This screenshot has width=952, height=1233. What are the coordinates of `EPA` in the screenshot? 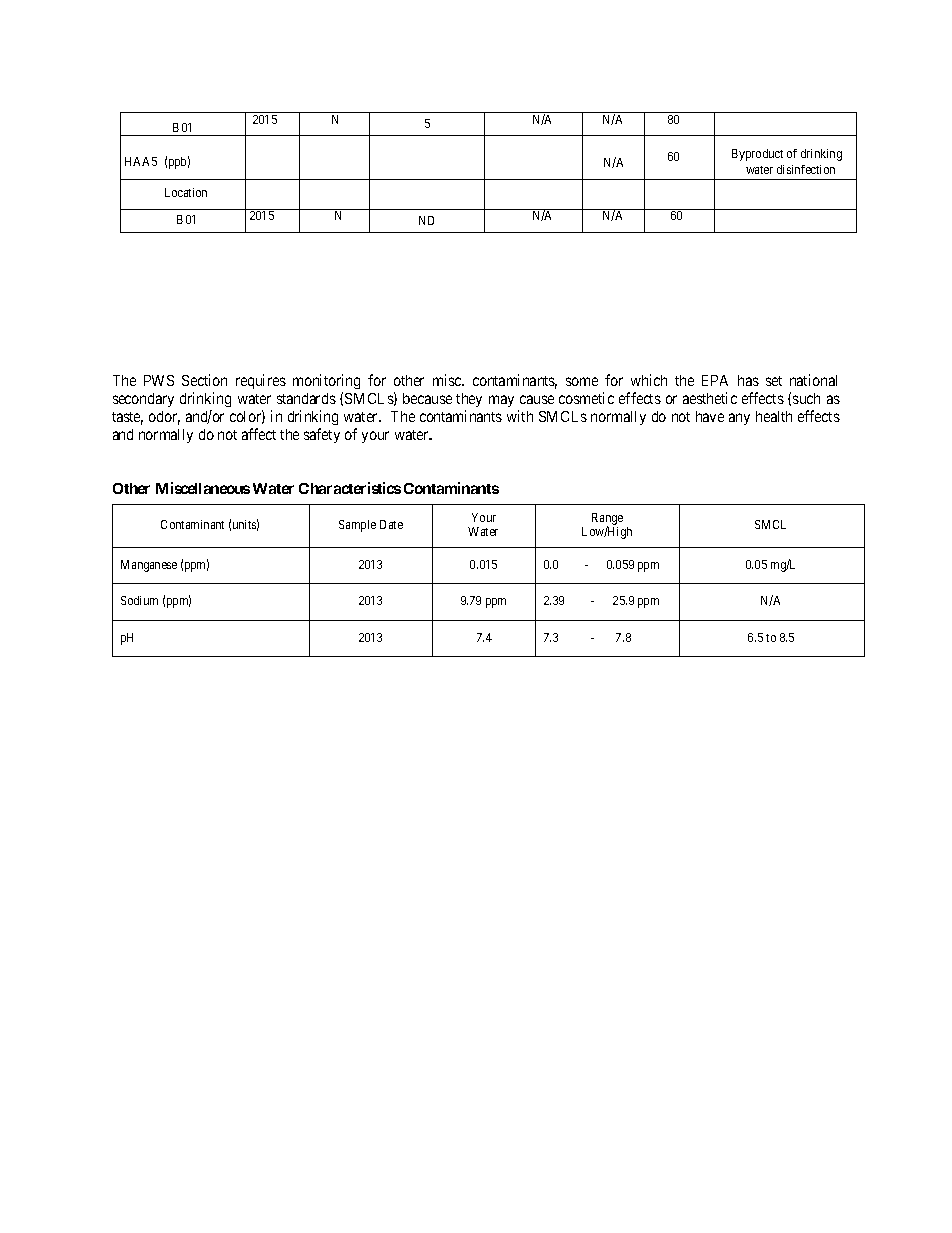 It's located at (715, 380).
